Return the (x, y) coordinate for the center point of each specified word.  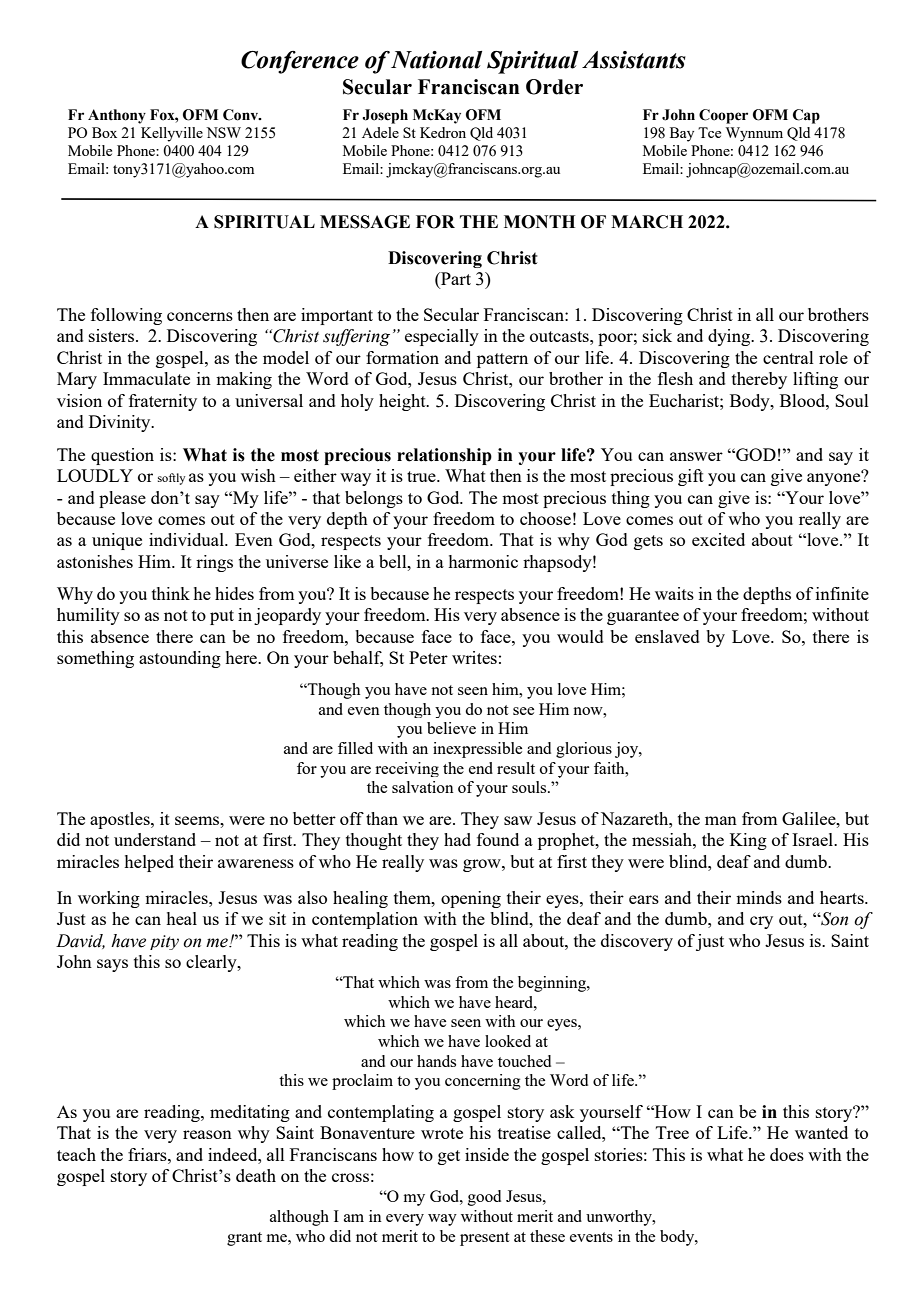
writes (474, 657)
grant (244, 1239)
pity (164, 942)
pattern (502, 360)
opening (471, 899)
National (436, 60)
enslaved (667, 636)
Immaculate (146, 378)
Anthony (117, 116)
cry (761, 922)
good (484, 1198)
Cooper (723, 116)
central (788, 357)
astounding (180, 659)
